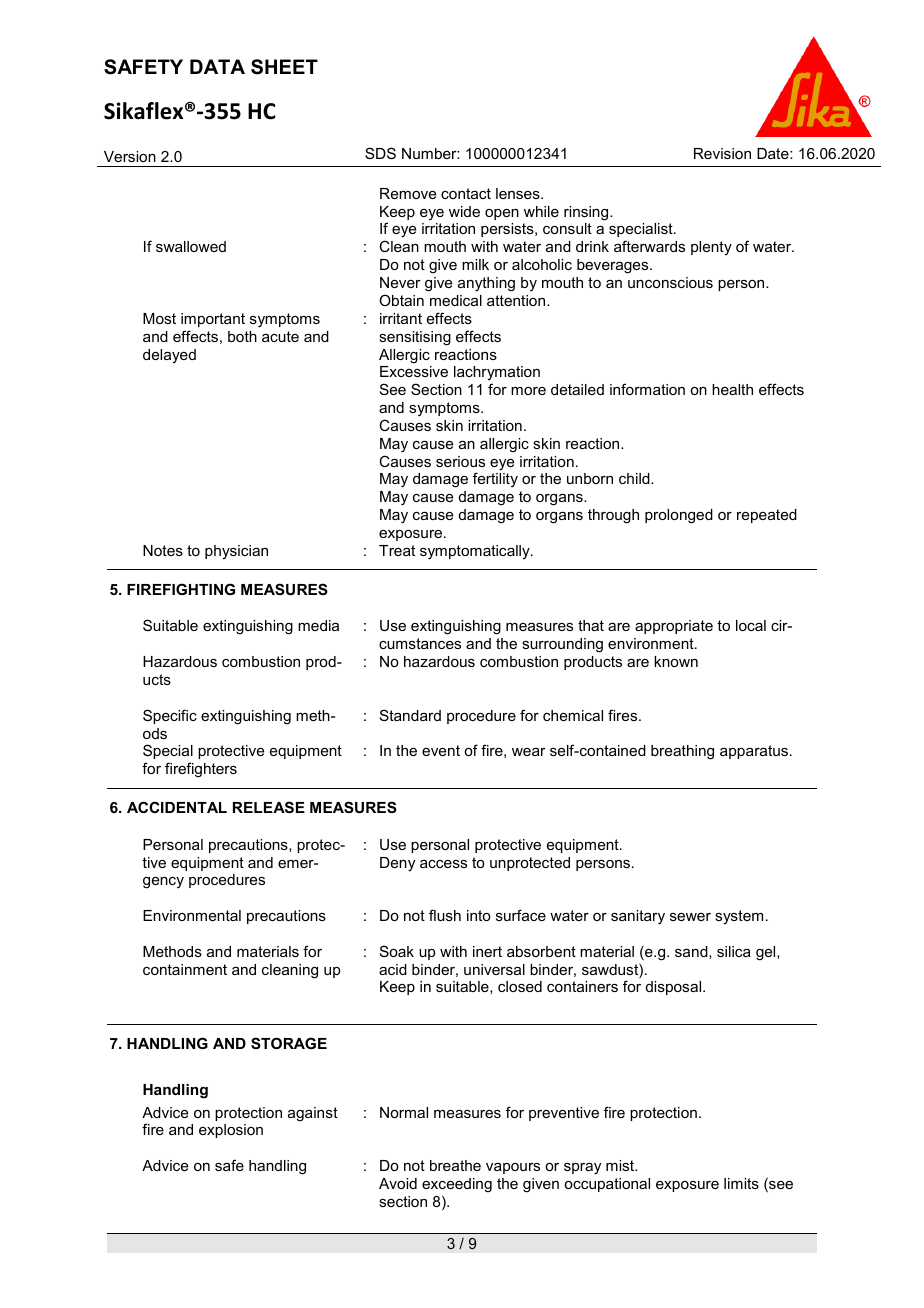 The width and height of the page is (924, 1308). Describe the element at coordinates (455, 1165) in the page. I see `breathe` at that location.
